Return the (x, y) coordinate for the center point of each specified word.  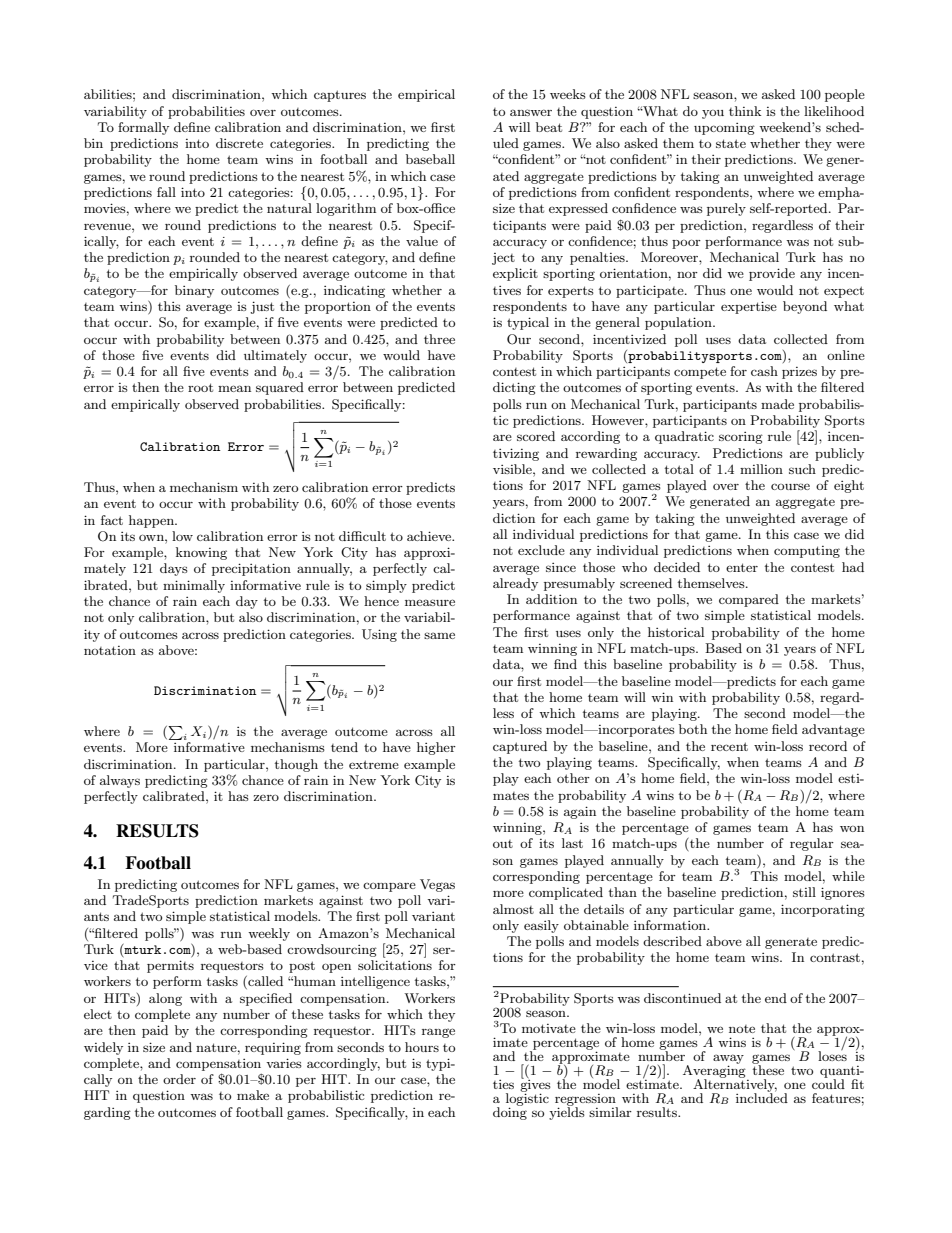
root (200, 387)
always (120, 781)
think (745, 111)
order (179, 1079)
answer (531, 112)
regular (812, 844)
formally (143, 128)
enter (742, 567)
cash (764, 371)
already (515, 584)
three (439, 339)
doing (510, 1112)
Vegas (437, 885)
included (762, 1097)
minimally (194, 586)
